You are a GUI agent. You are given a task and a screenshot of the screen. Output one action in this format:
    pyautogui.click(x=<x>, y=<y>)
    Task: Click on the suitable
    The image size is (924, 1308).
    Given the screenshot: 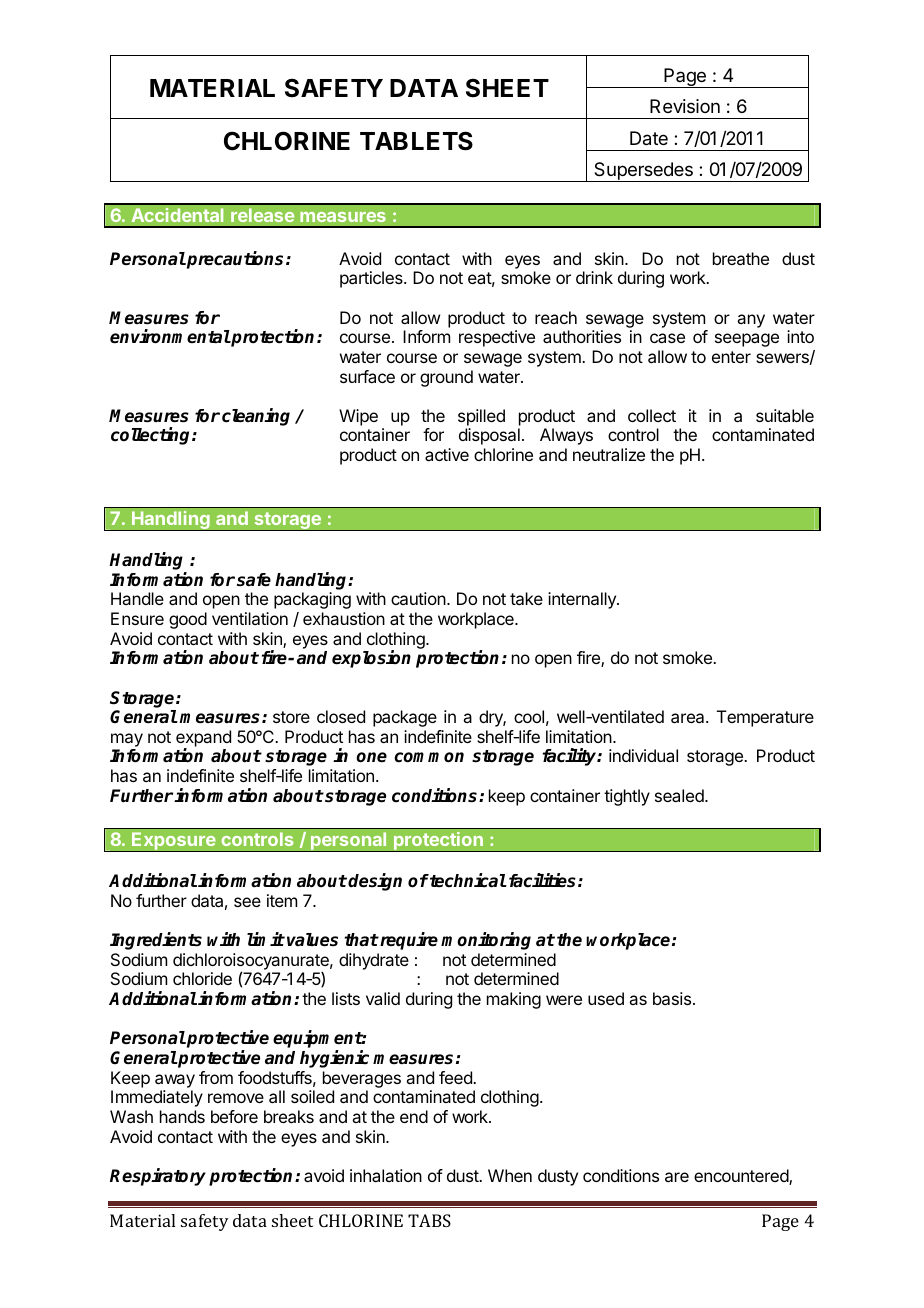 What is the action you would take?
    pyautogui.click(x=785, y=415)
